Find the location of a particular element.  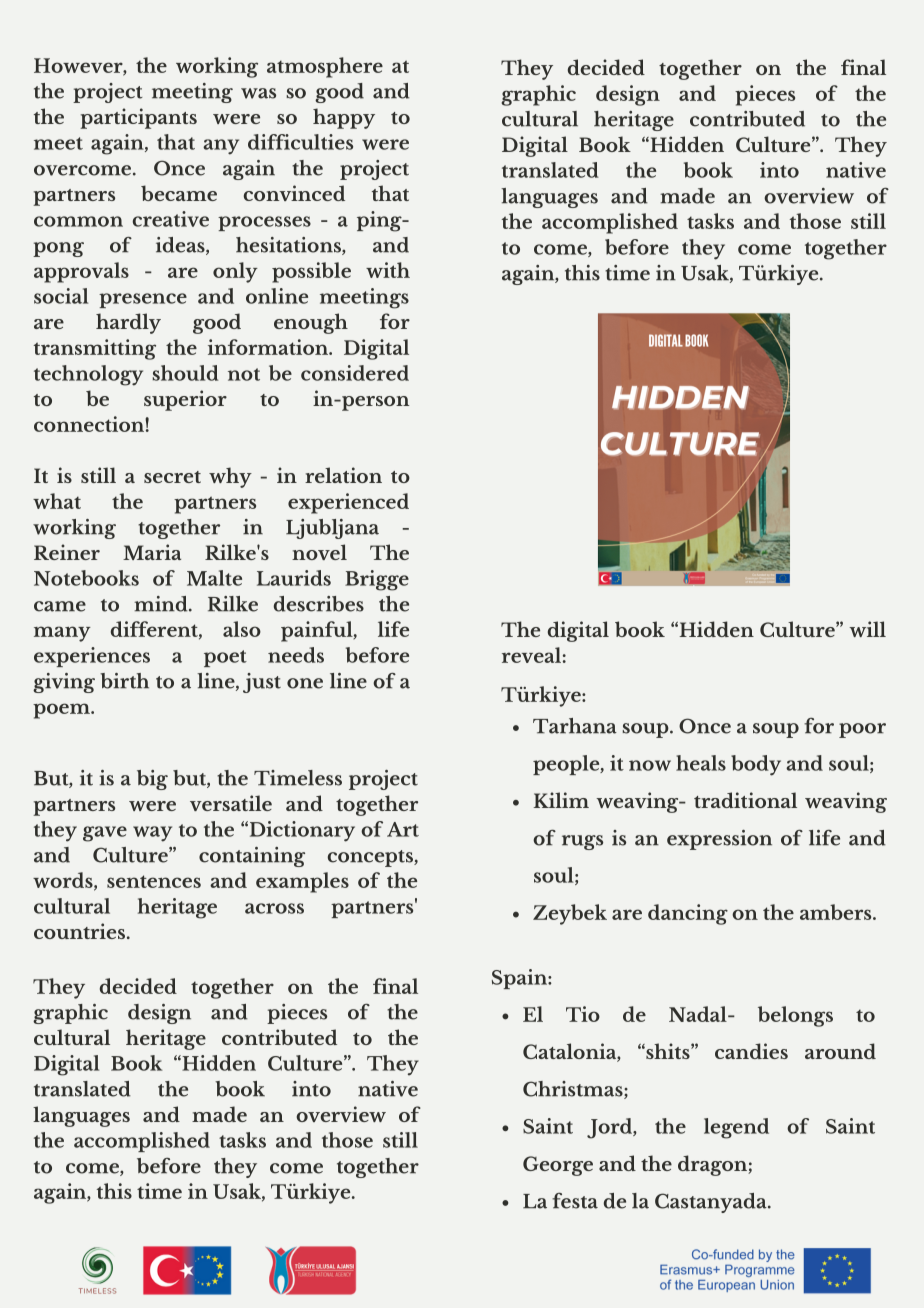

body is located at coordinates (756, 765).
